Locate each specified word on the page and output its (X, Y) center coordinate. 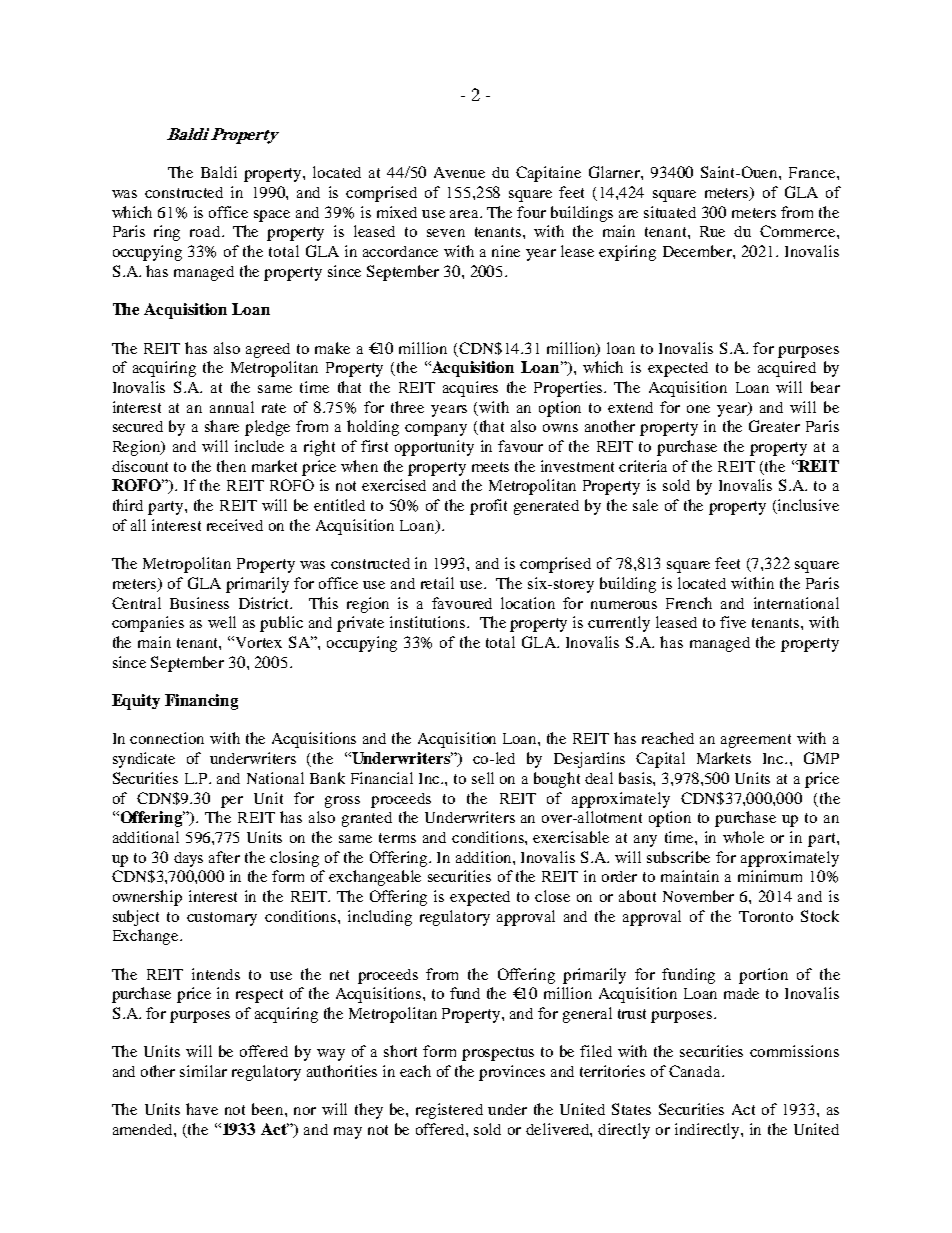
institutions (429, 622)
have (202, 1109)
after (224, 857)
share (222, 426)
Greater (774, 426)
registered (449, 1111)
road (206, 231)
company (436, 430)
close (552, 896)
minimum (770, 876)
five (733, 622)
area (465, 214)
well (222, 622)
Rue (712, 231)
